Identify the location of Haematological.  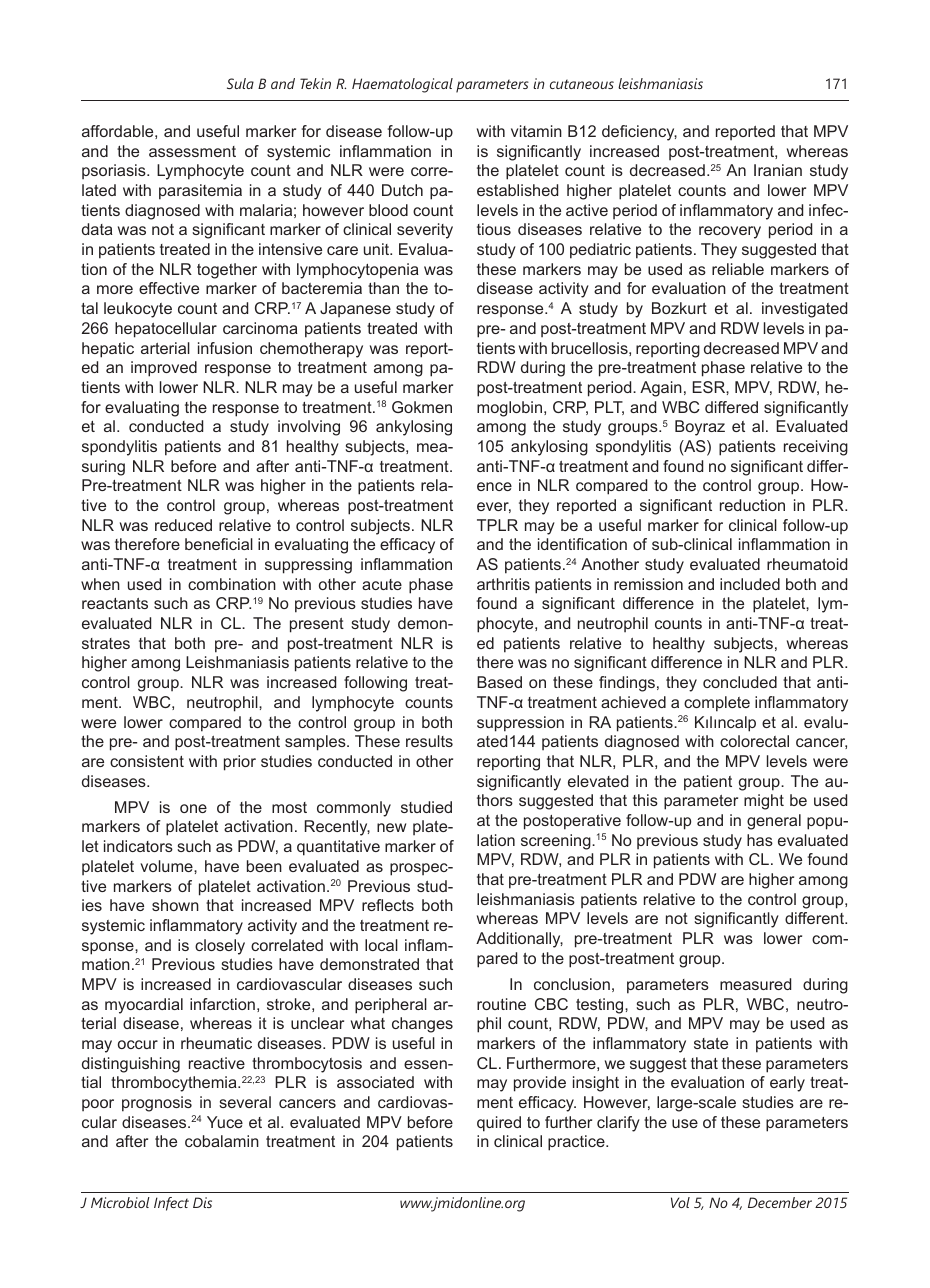
(402, 85).
